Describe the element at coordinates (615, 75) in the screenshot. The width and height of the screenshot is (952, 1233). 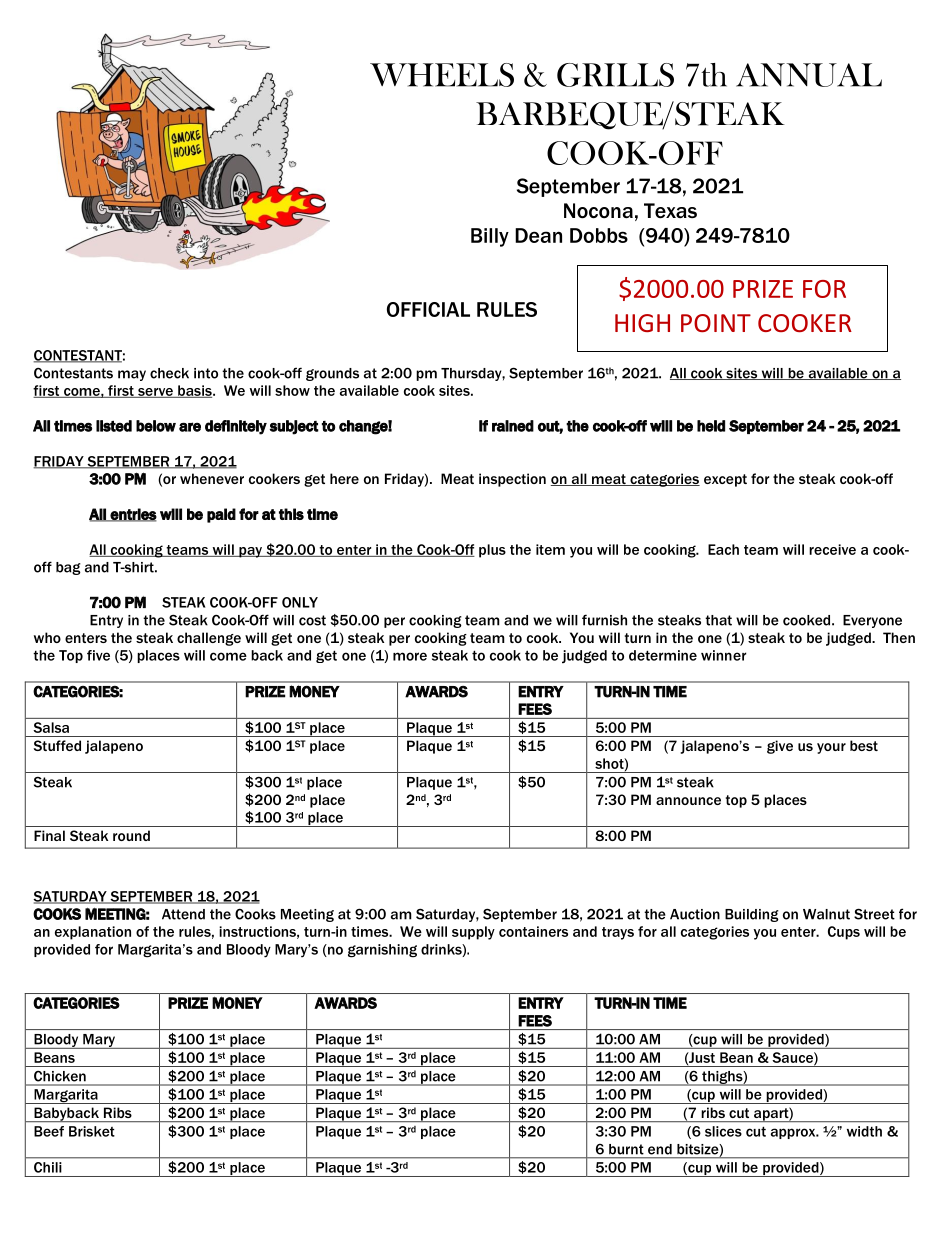
I see `GRILLS` at that location.
